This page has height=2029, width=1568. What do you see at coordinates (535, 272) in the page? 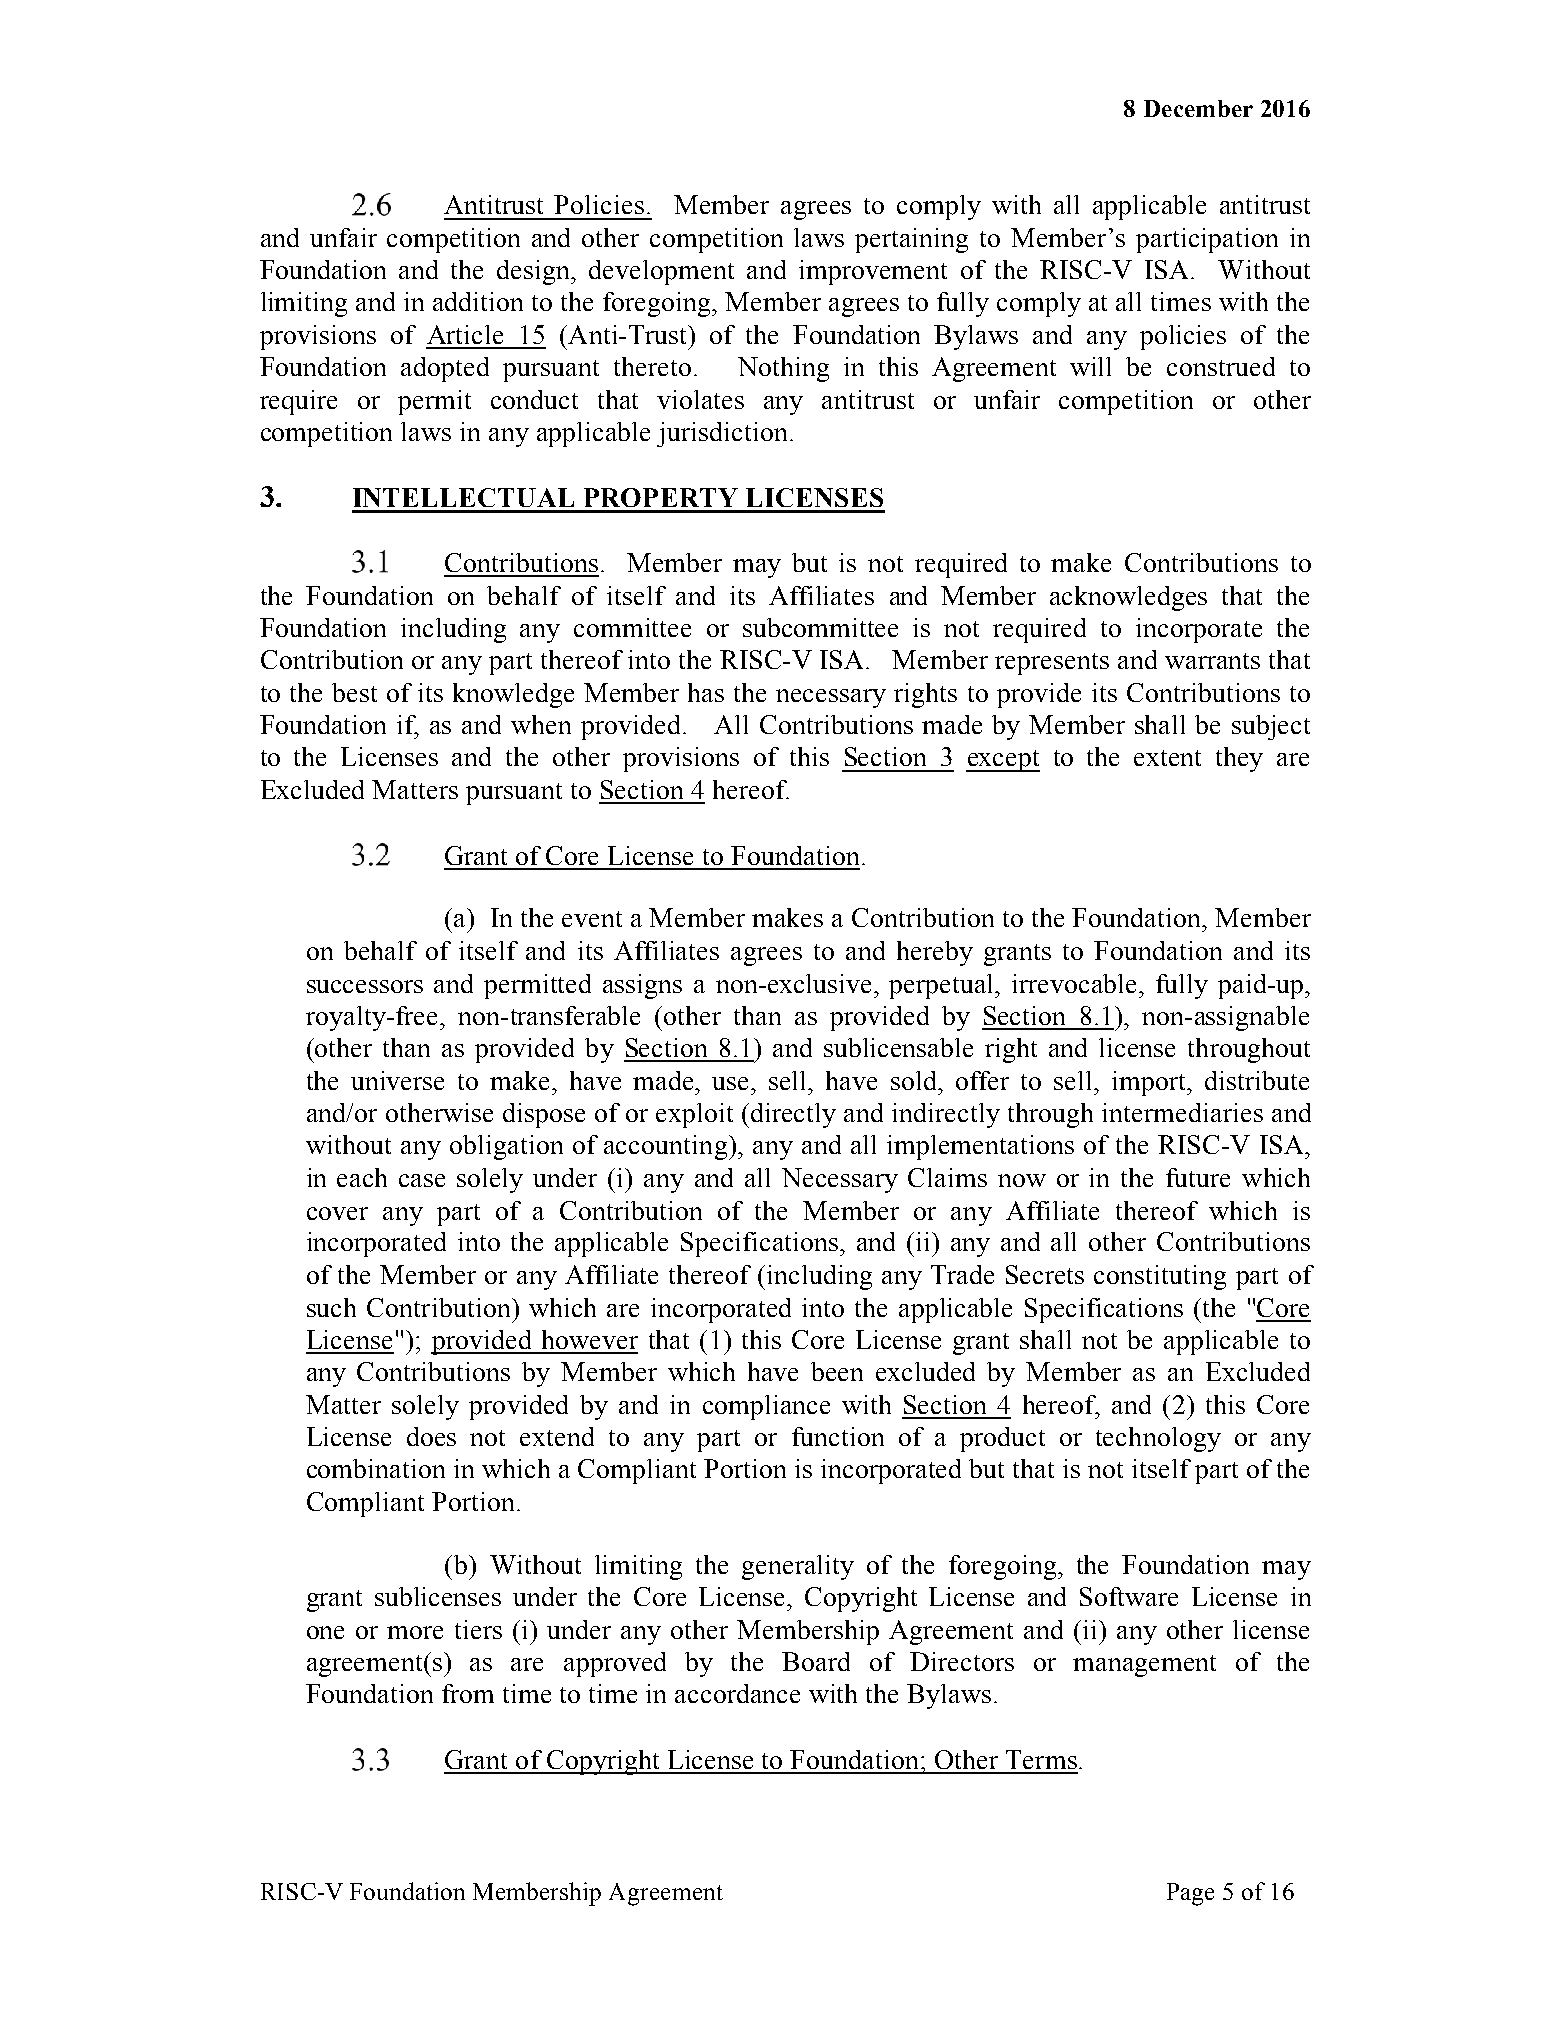
I see `design` at bounding box center [535, 272].
